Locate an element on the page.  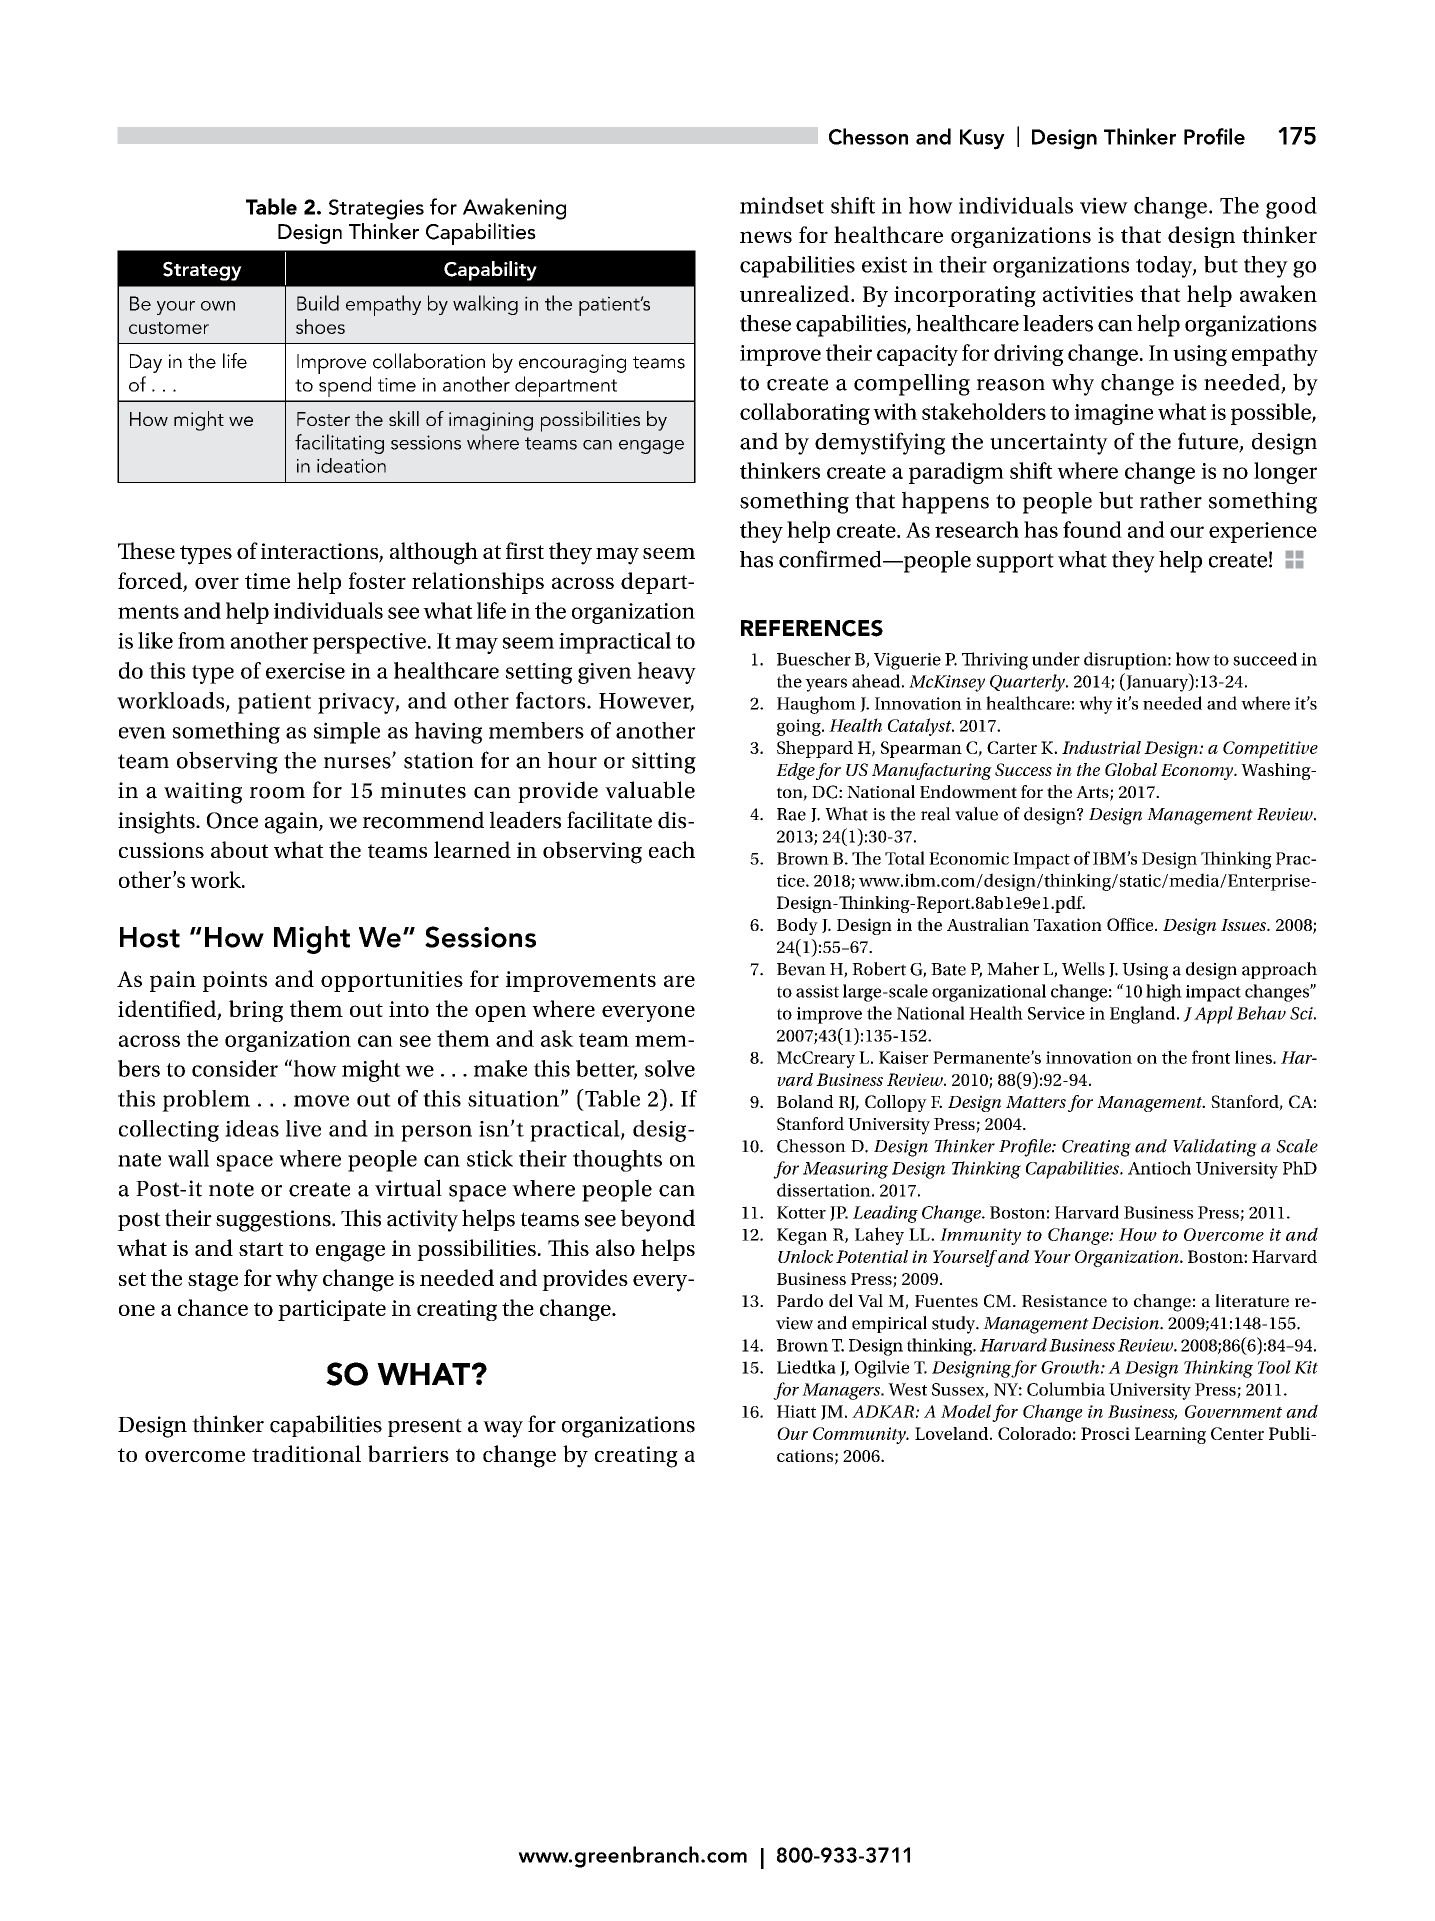
solve is located at coordinates (670, 1068).
